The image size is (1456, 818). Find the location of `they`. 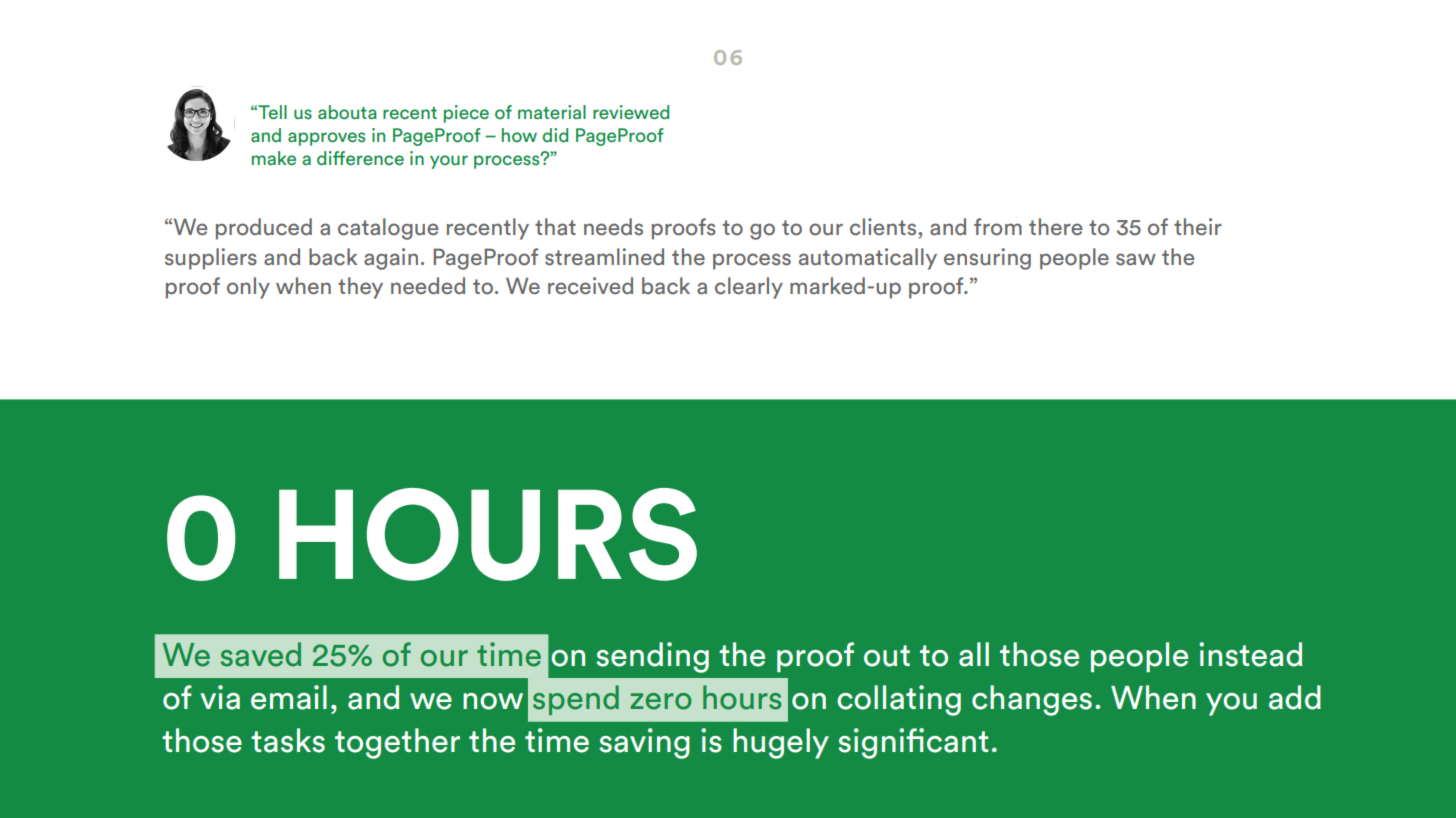

they is located at coordinates (360, 288).
